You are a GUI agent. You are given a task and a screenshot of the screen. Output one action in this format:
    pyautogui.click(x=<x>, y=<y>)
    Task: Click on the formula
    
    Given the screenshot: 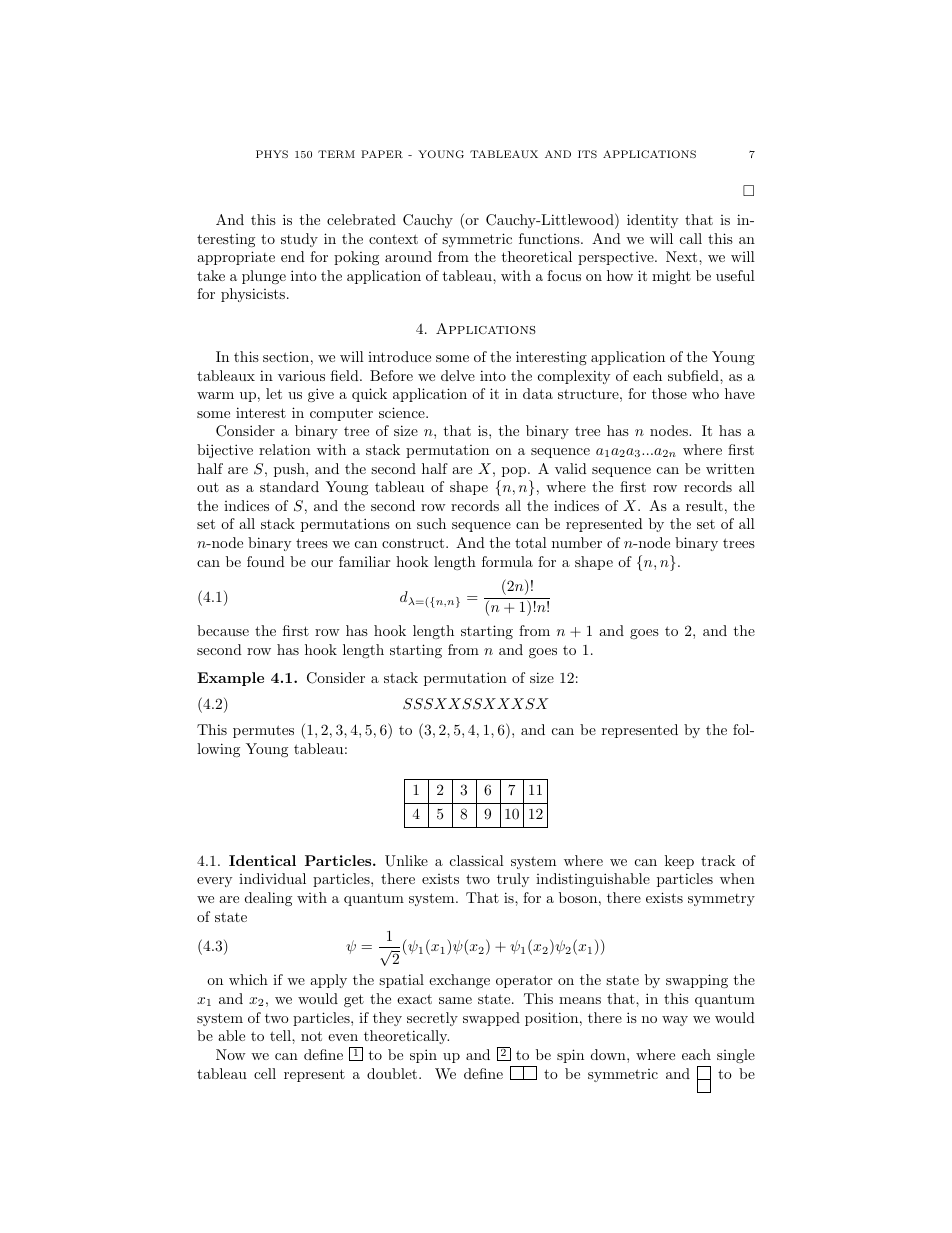 What is the action you would take?
    pyautogui.click(x=507, y=561)
